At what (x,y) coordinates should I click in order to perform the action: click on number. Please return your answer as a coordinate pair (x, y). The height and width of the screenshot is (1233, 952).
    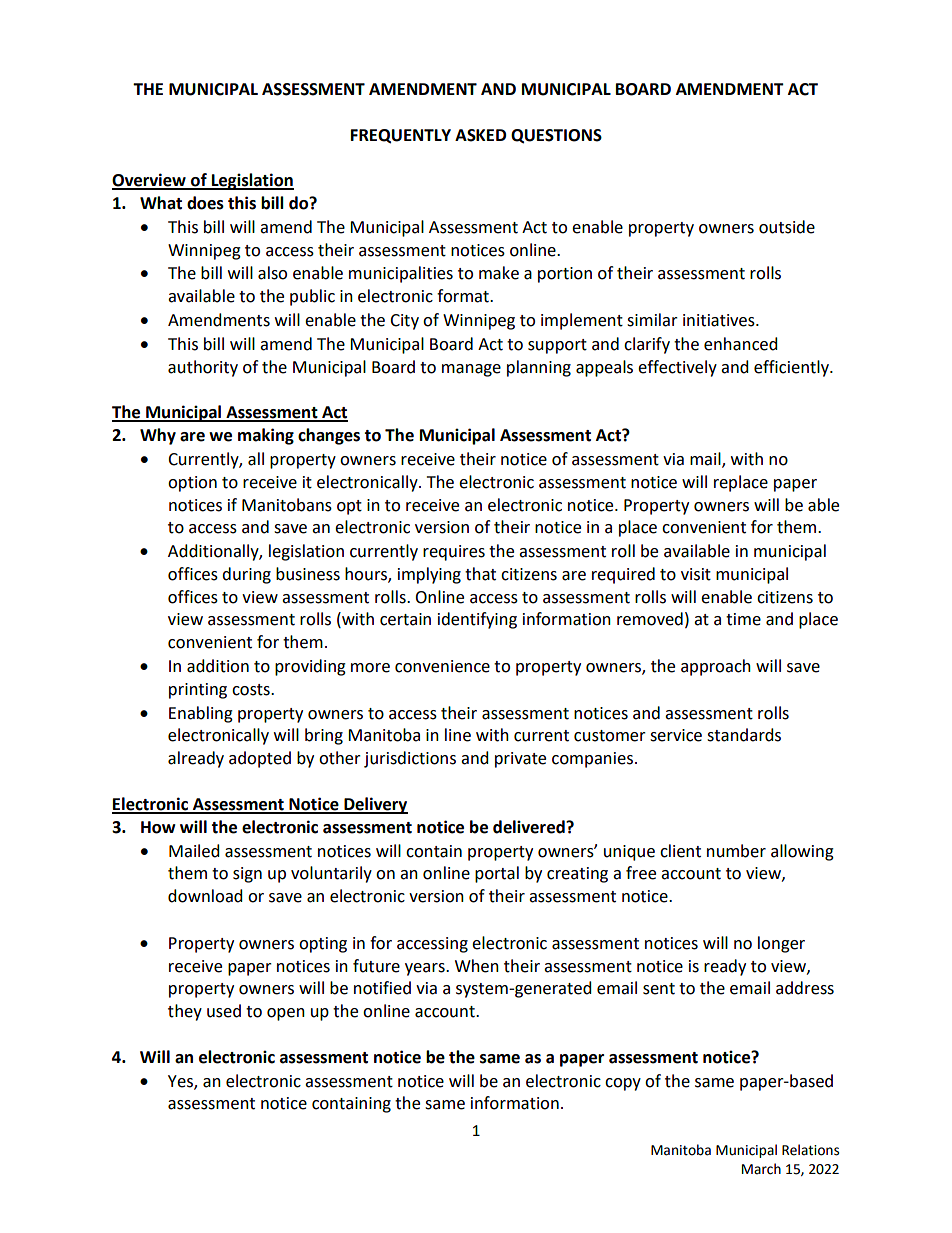
    Looking at the image, I should click on (736, 851).
